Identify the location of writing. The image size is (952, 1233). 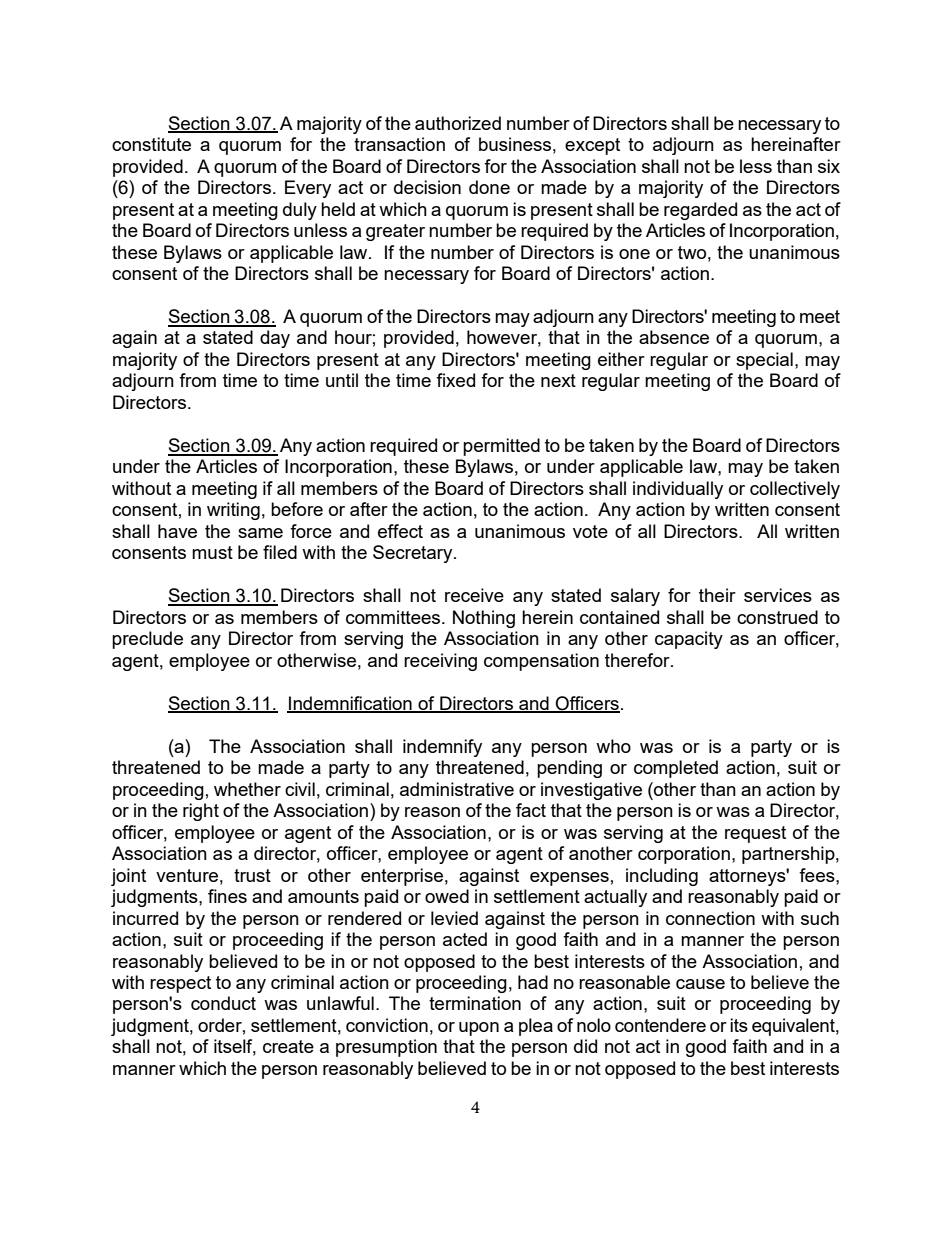
(233, 511).
